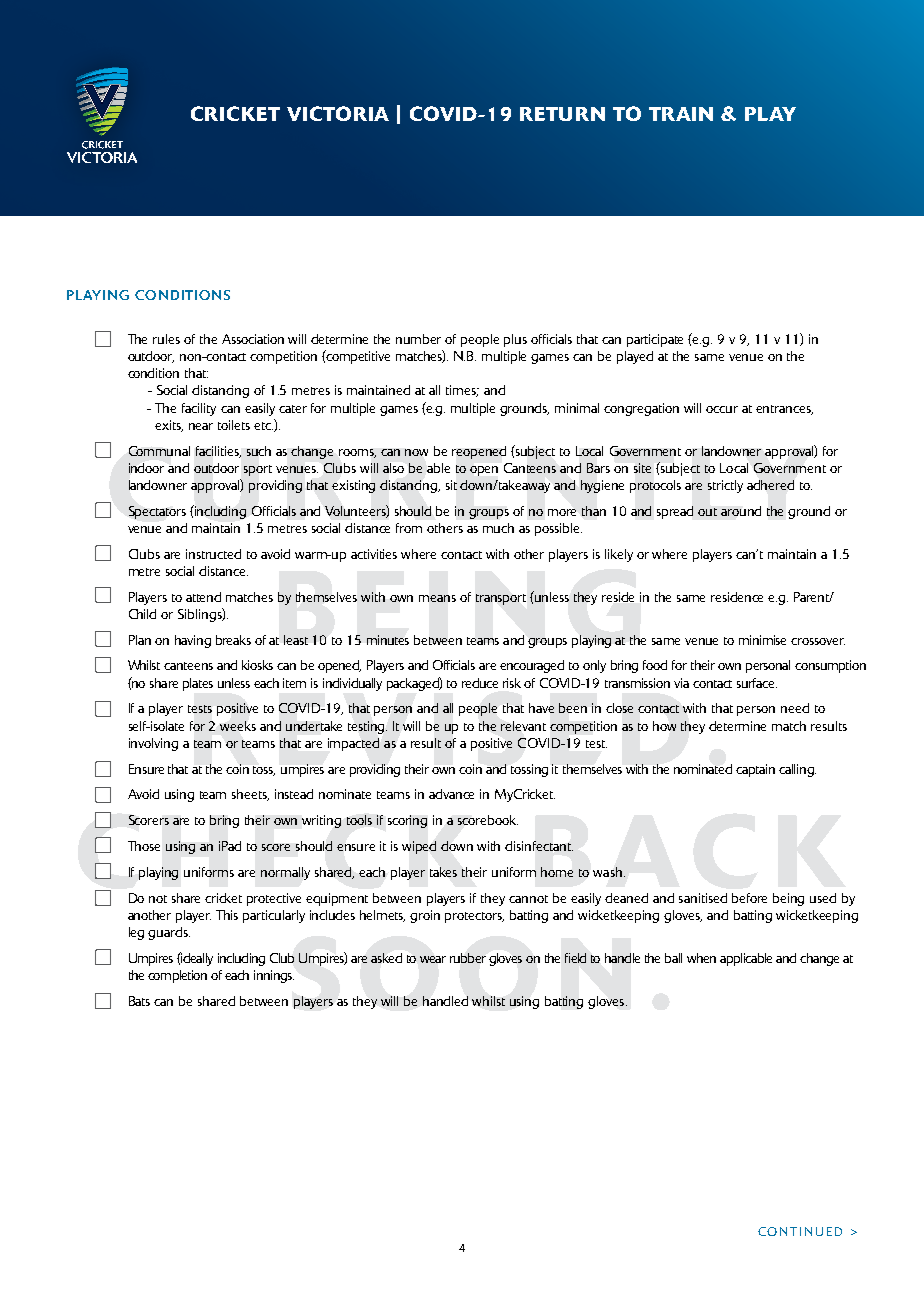  I want to click on toilets, so click(234, 425).
